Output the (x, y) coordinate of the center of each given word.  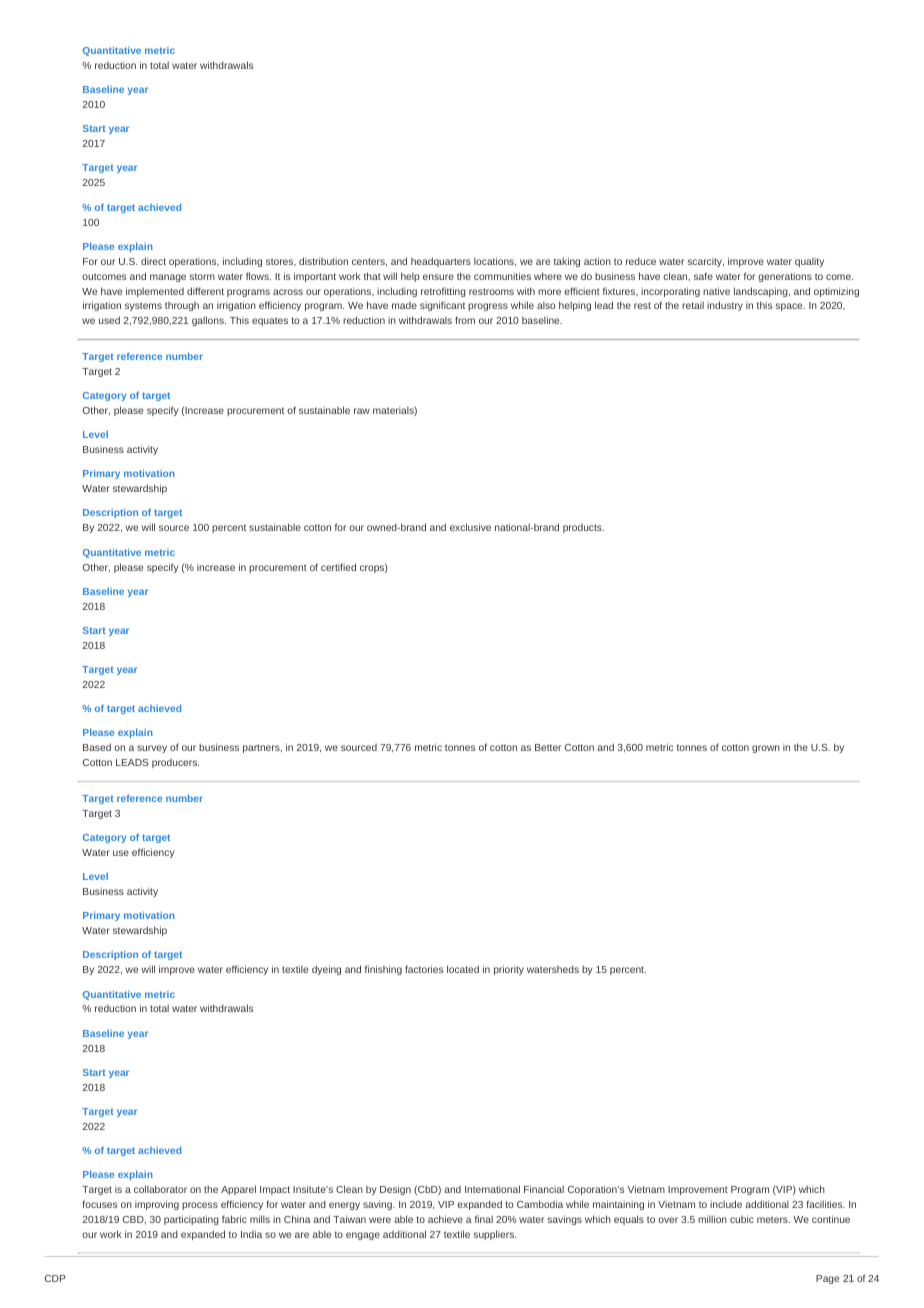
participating (191, 1220)
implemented (155, 292)
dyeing (326, 970)
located (463, 969)
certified (338, 567)
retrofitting (443, 292)
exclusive (470, 527)
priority (509, 970)
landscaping (762, 292)
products (583, 528)
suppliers (495, 1235)
